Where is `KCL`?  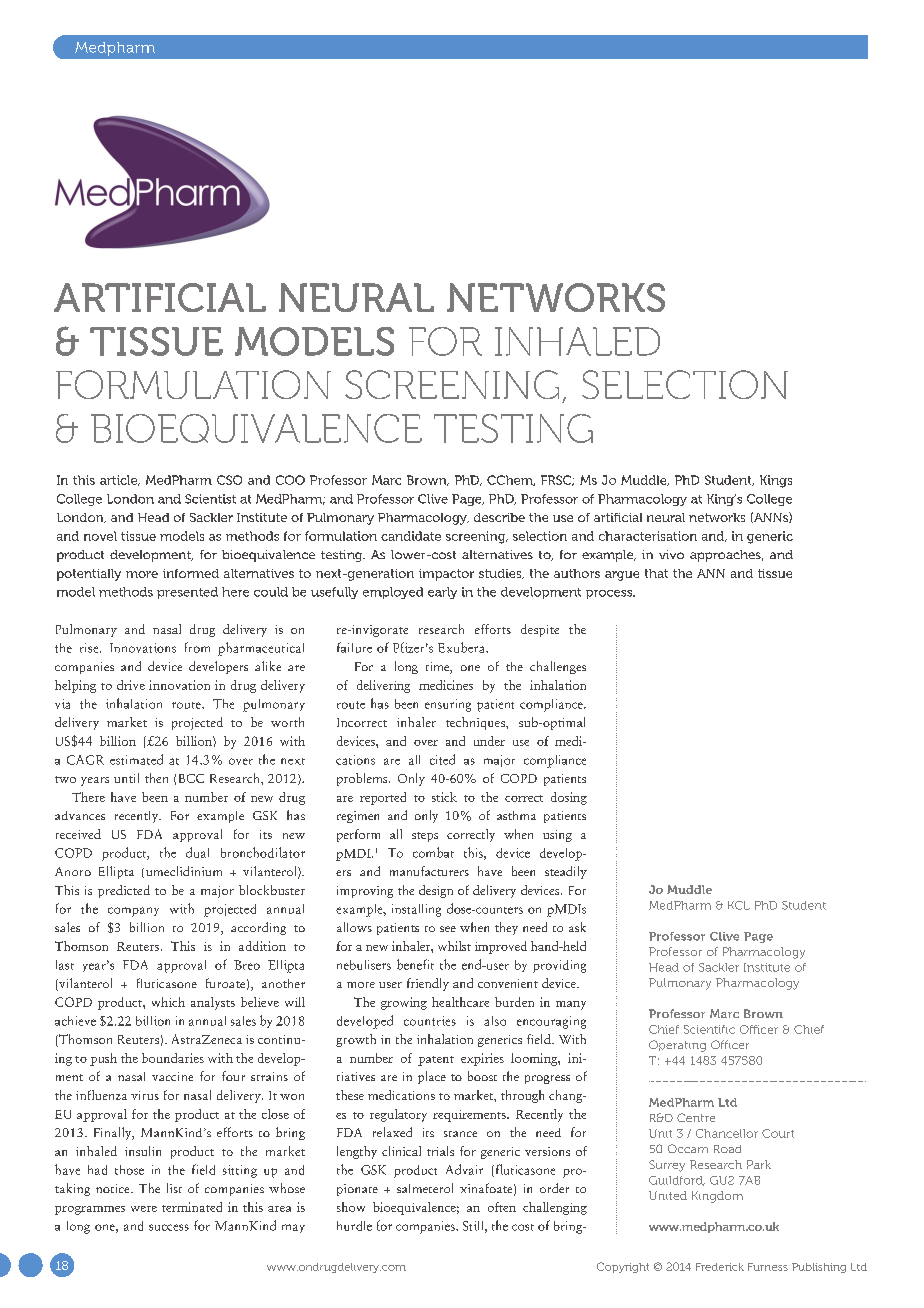 KCL is located at coordinates (739, 905).
